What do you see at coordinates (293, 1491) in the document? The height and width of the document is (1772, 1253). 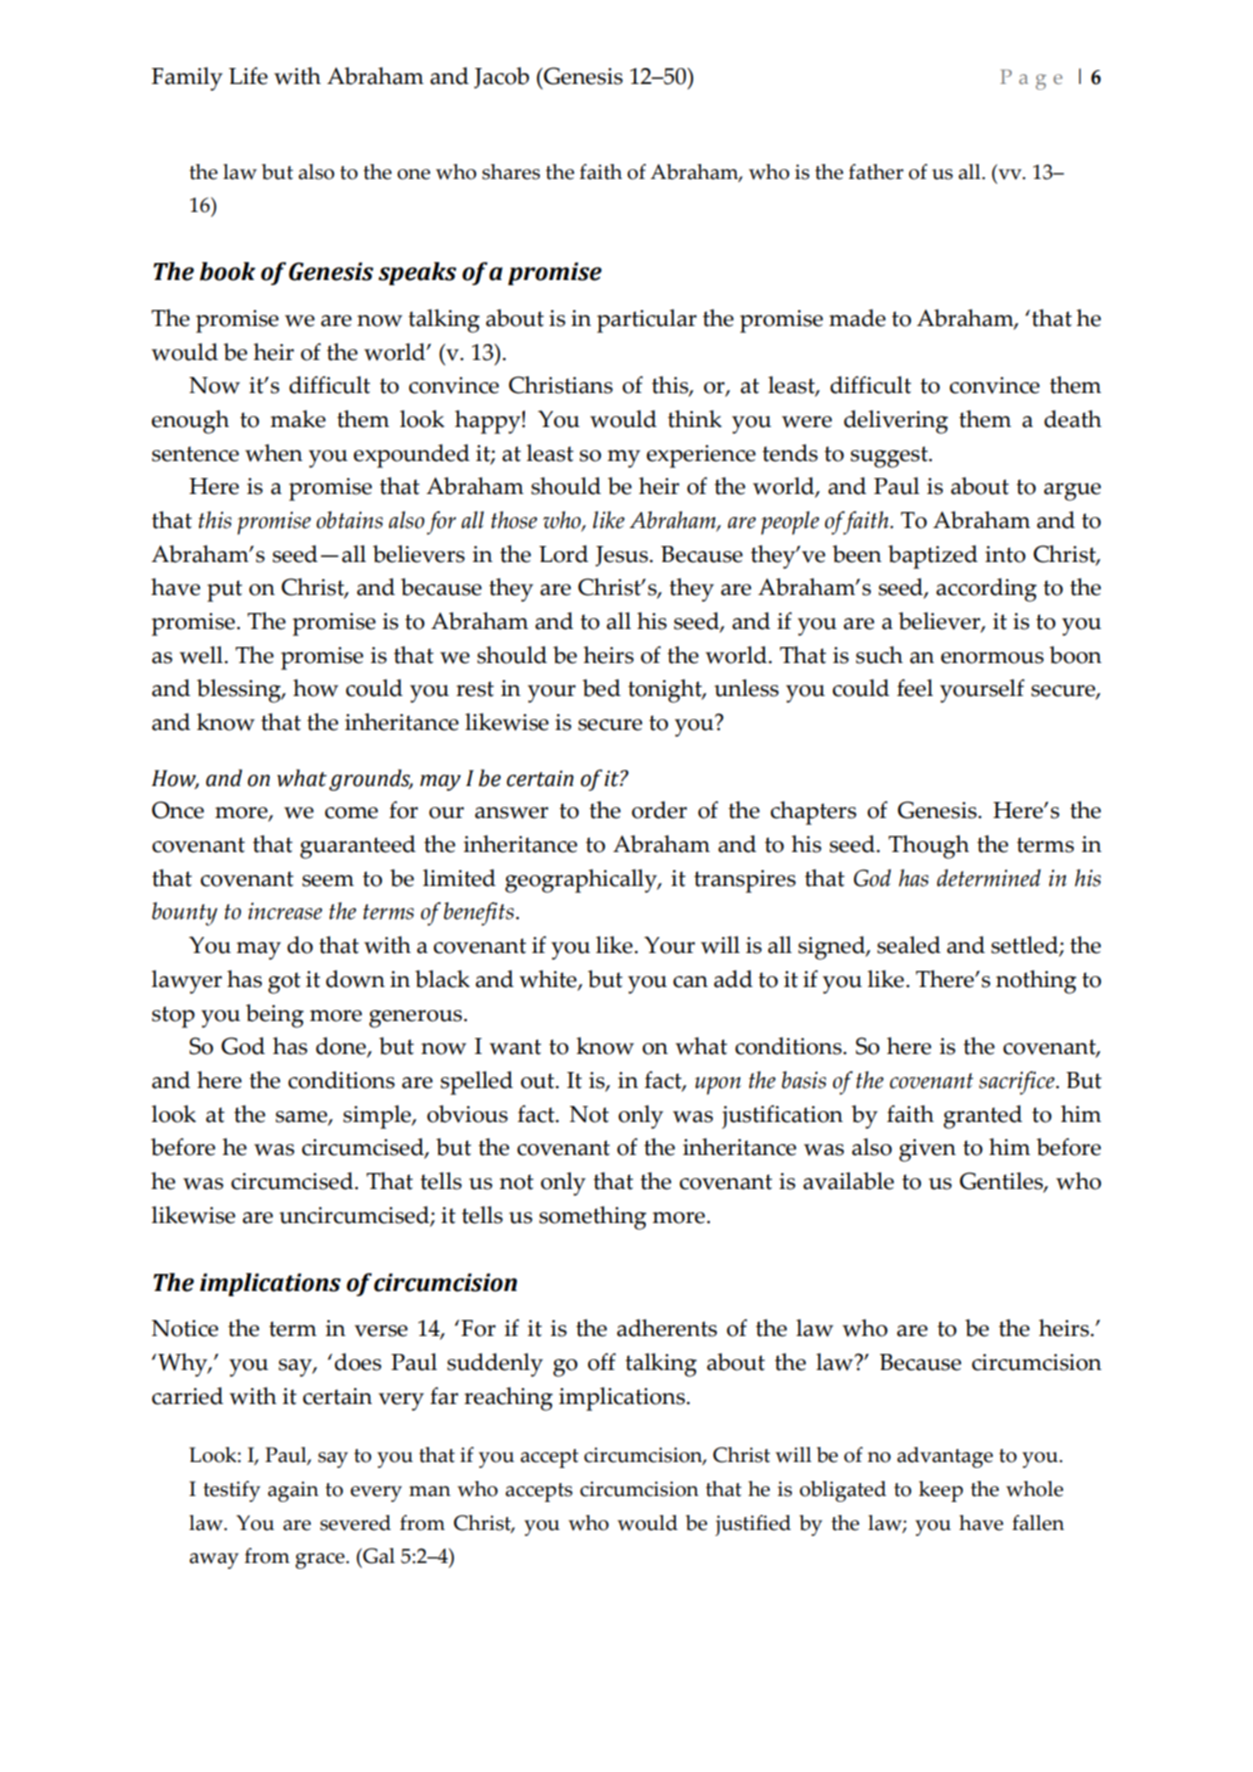 I see `again` at bounding box center [293, 1491].
